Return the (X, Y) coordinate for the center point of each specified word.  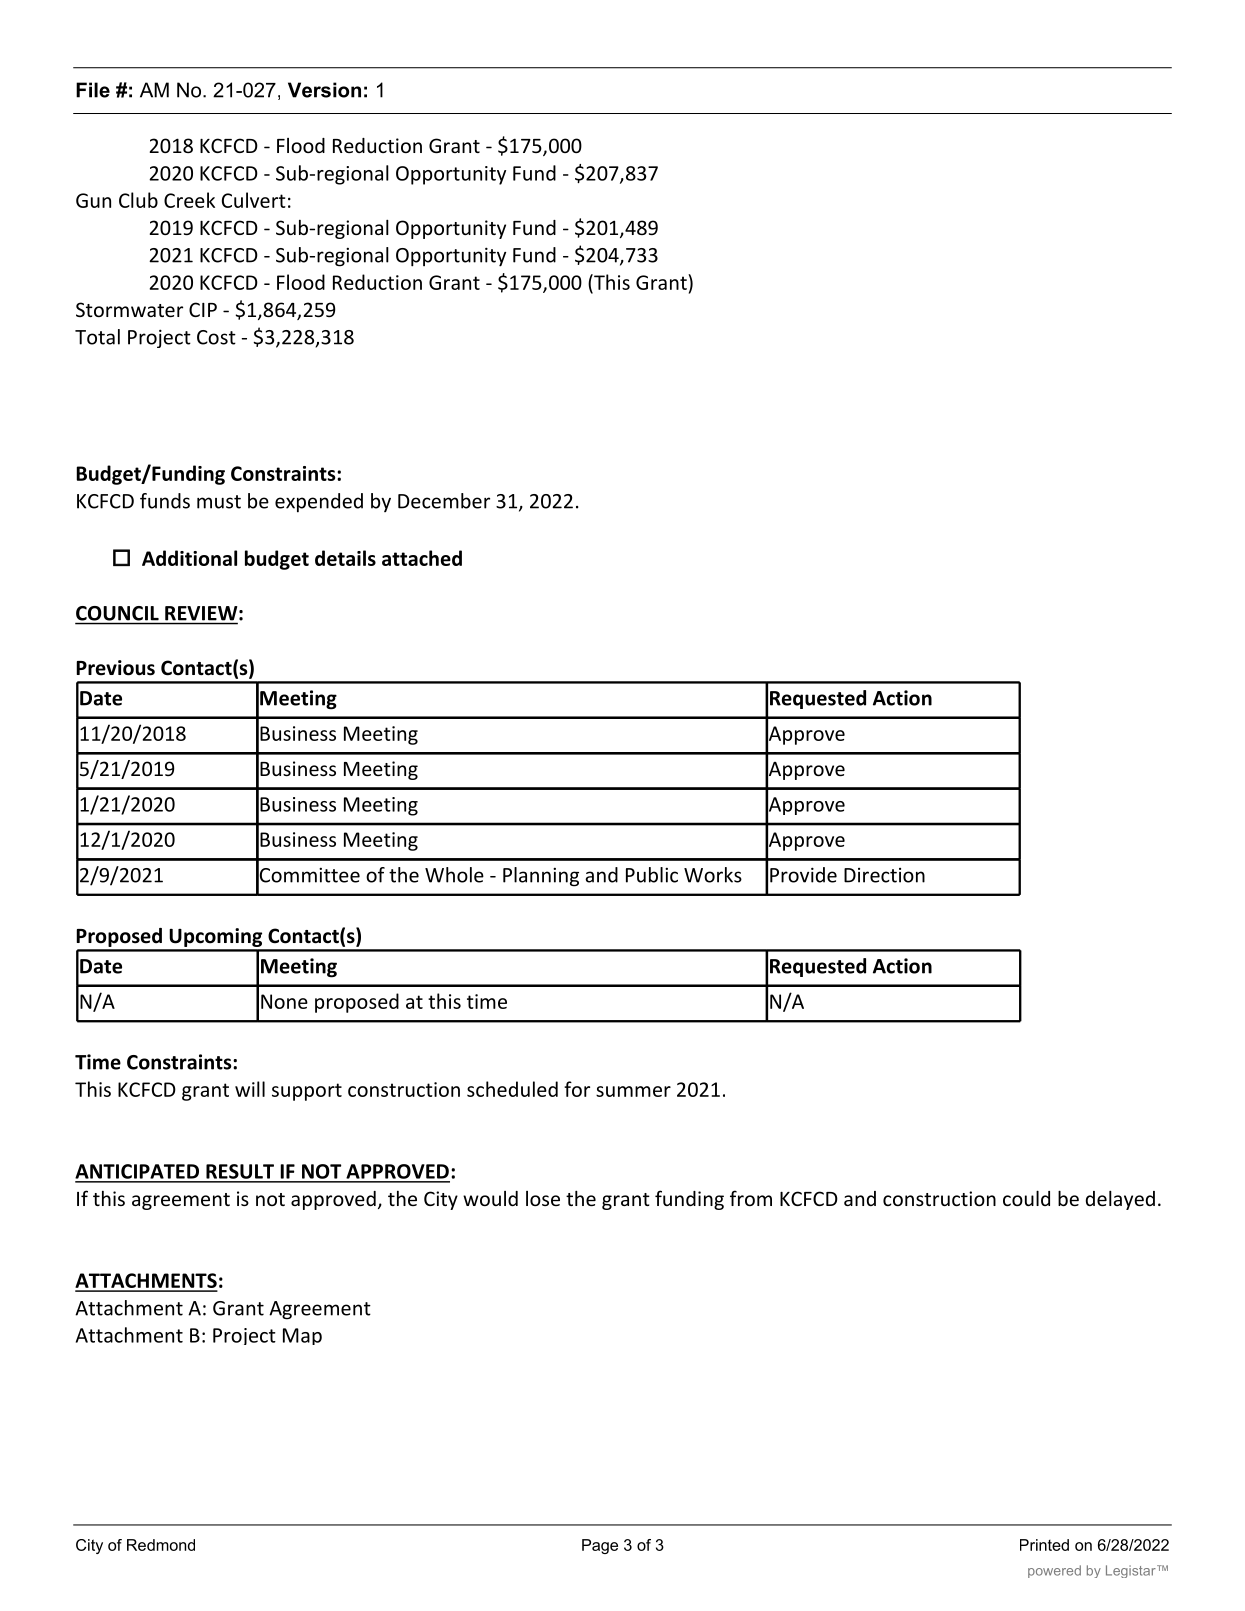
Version (324, 90)
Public (652, 875)
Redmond (161, 1545)
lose (543, 1198)
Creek (189, 200)
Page (600, 1546)
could (1026, 1198)
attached (422, 558)
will (250, 1089)
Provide (803, 875)
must (219, 502)
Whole (454, 875)
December (444, 501)
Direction (884, 875)
